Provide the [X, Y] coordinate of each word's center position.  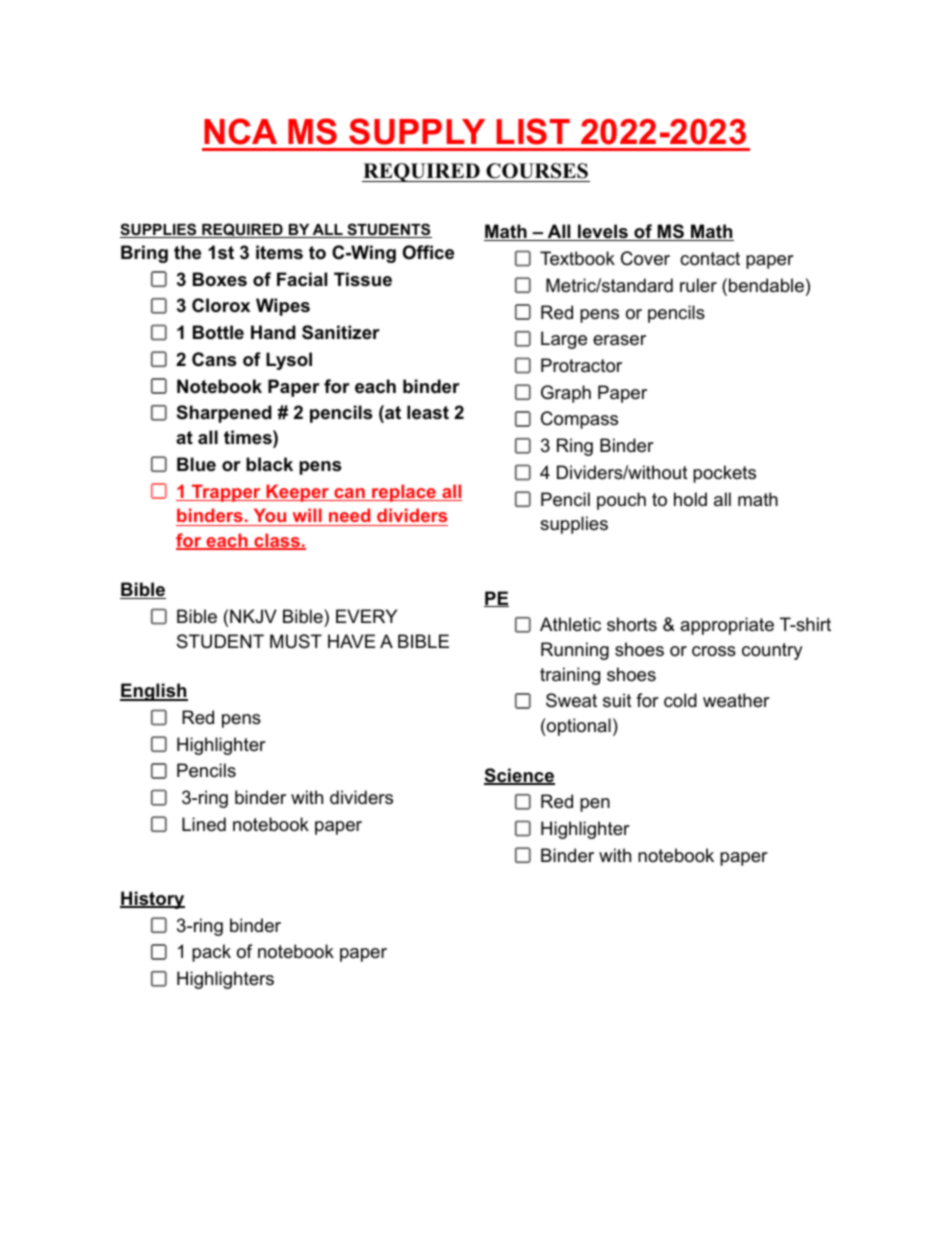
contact [710, 259]
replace [404, 493]
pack [211, 953]
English [154, 692]
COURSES [537, 172]
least [428, 412]
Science [519, 776]
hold [690, 499]
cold [680, 700]
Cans [214, 359]
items [279, 252]
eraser [619, 340]
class [277, 541]
